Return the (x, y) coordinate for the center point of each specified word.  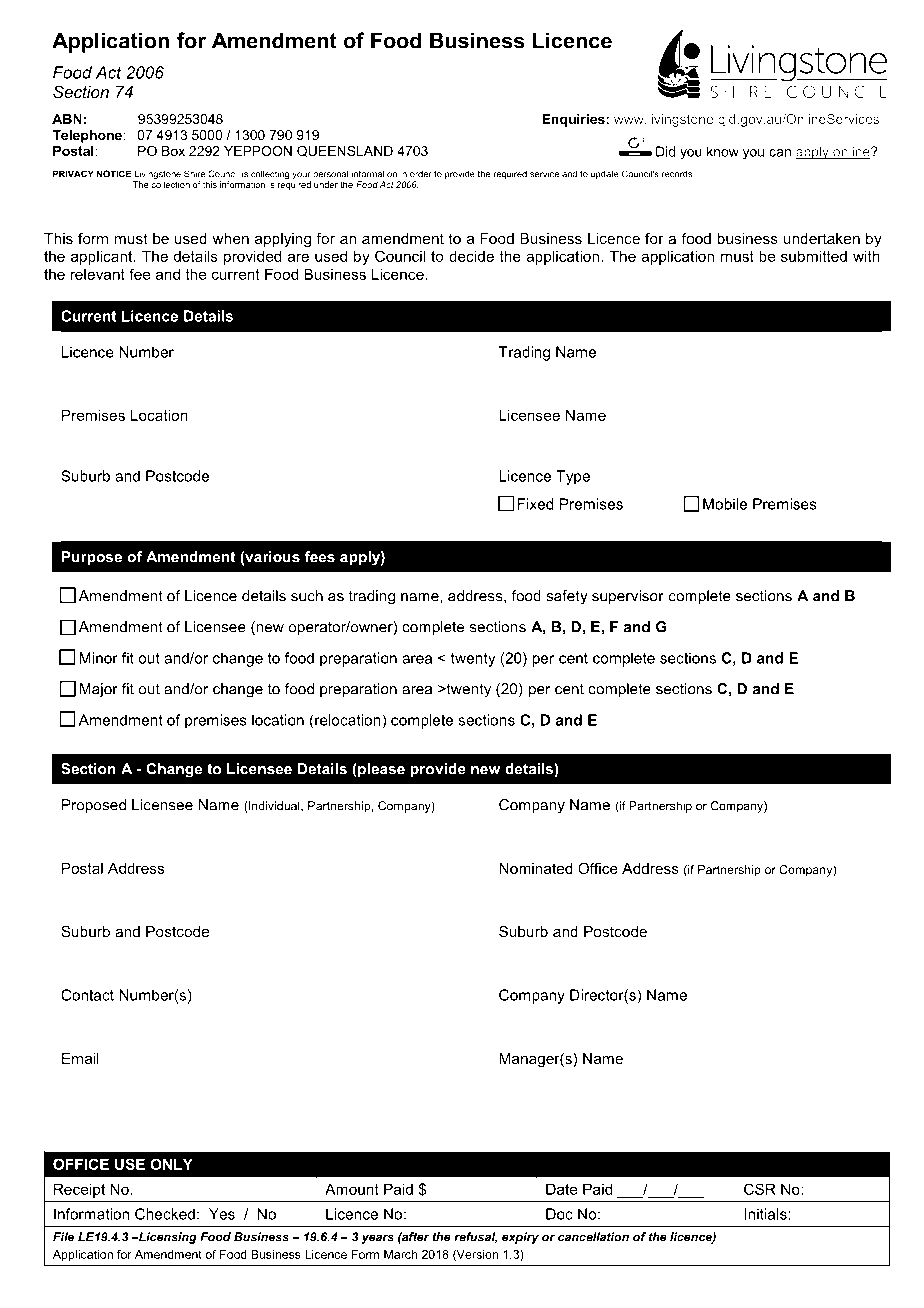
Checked (165, 1214)
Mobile (725, 504)
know (723, 151)
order (421, 174)
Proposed (93, 807)
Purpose (92, 558)
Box (173, 151)
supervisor (628, 597)
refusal (475, 1237)
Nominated (536, 868)
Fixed (535, 504)
